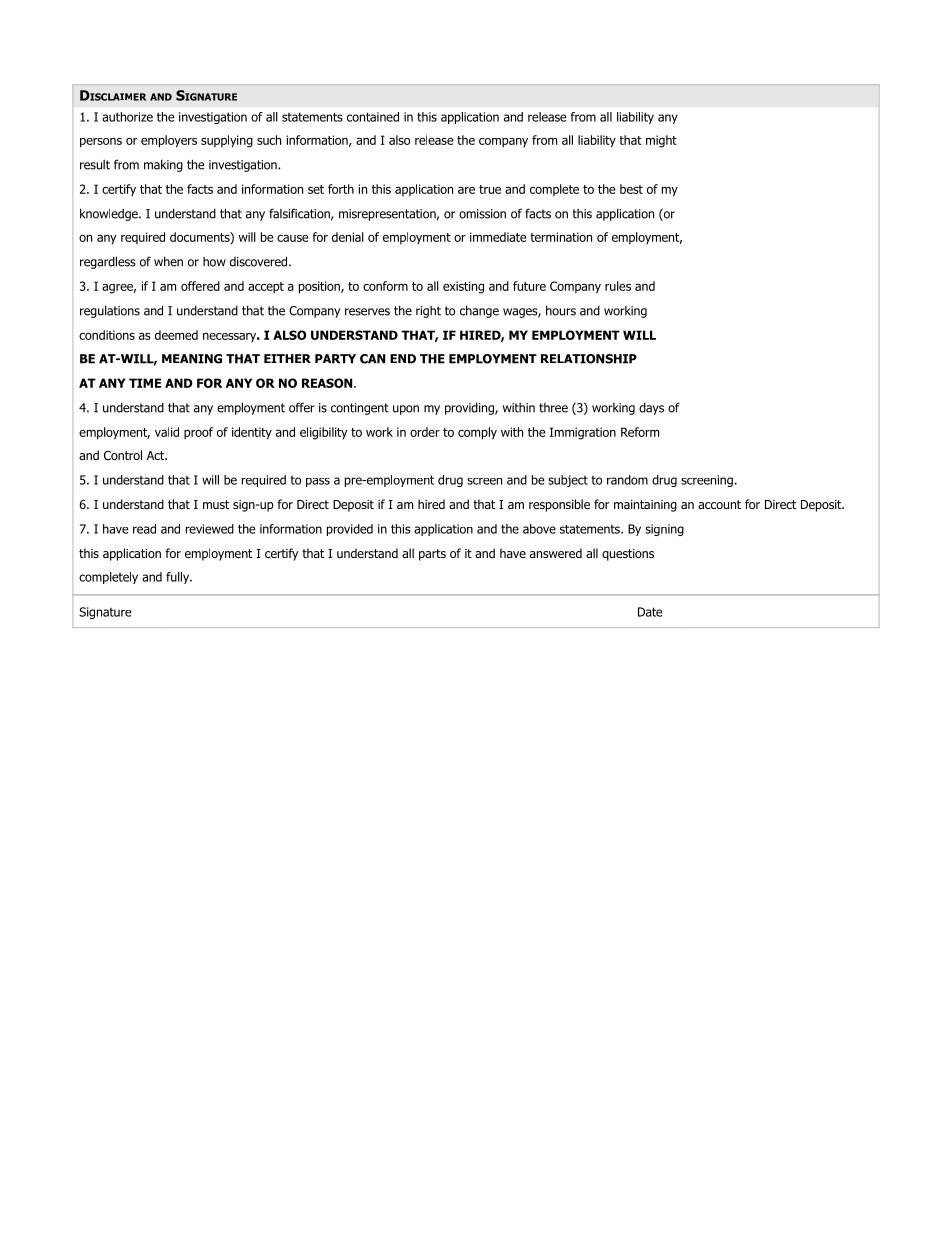  Describe the element at coordinates (627, 480) in the page. I see `random` at that location.
